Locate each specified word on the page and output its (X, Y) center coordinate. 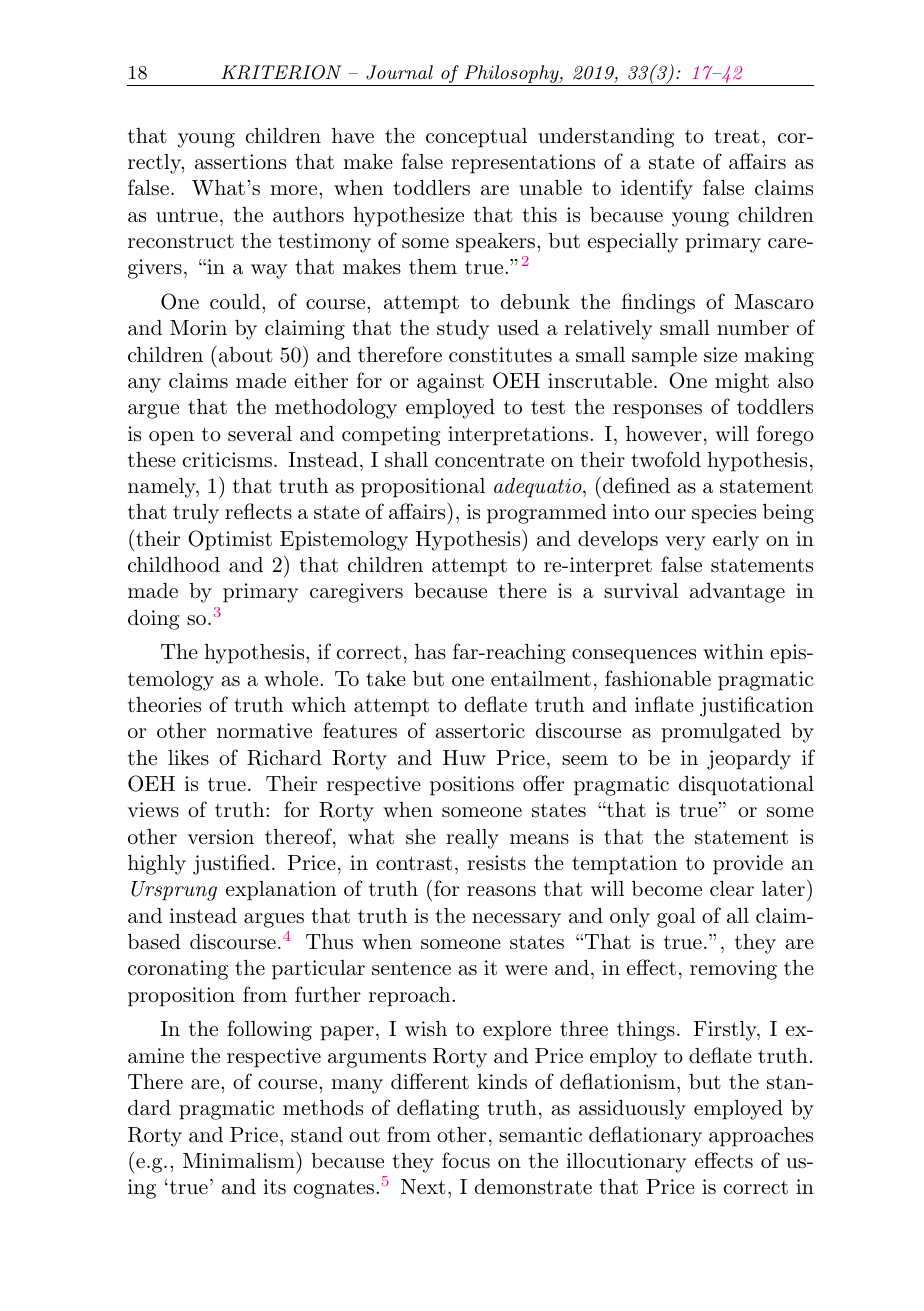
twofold (666, 459)
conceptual (476, 138)
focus (466, 1160)
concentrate (489, 461)
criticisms (227, 460)
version (221, 836)
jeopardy (749, 760)
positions (472, 786)
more (293, 190)
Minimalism (240, 1160)
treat (737, 136)
